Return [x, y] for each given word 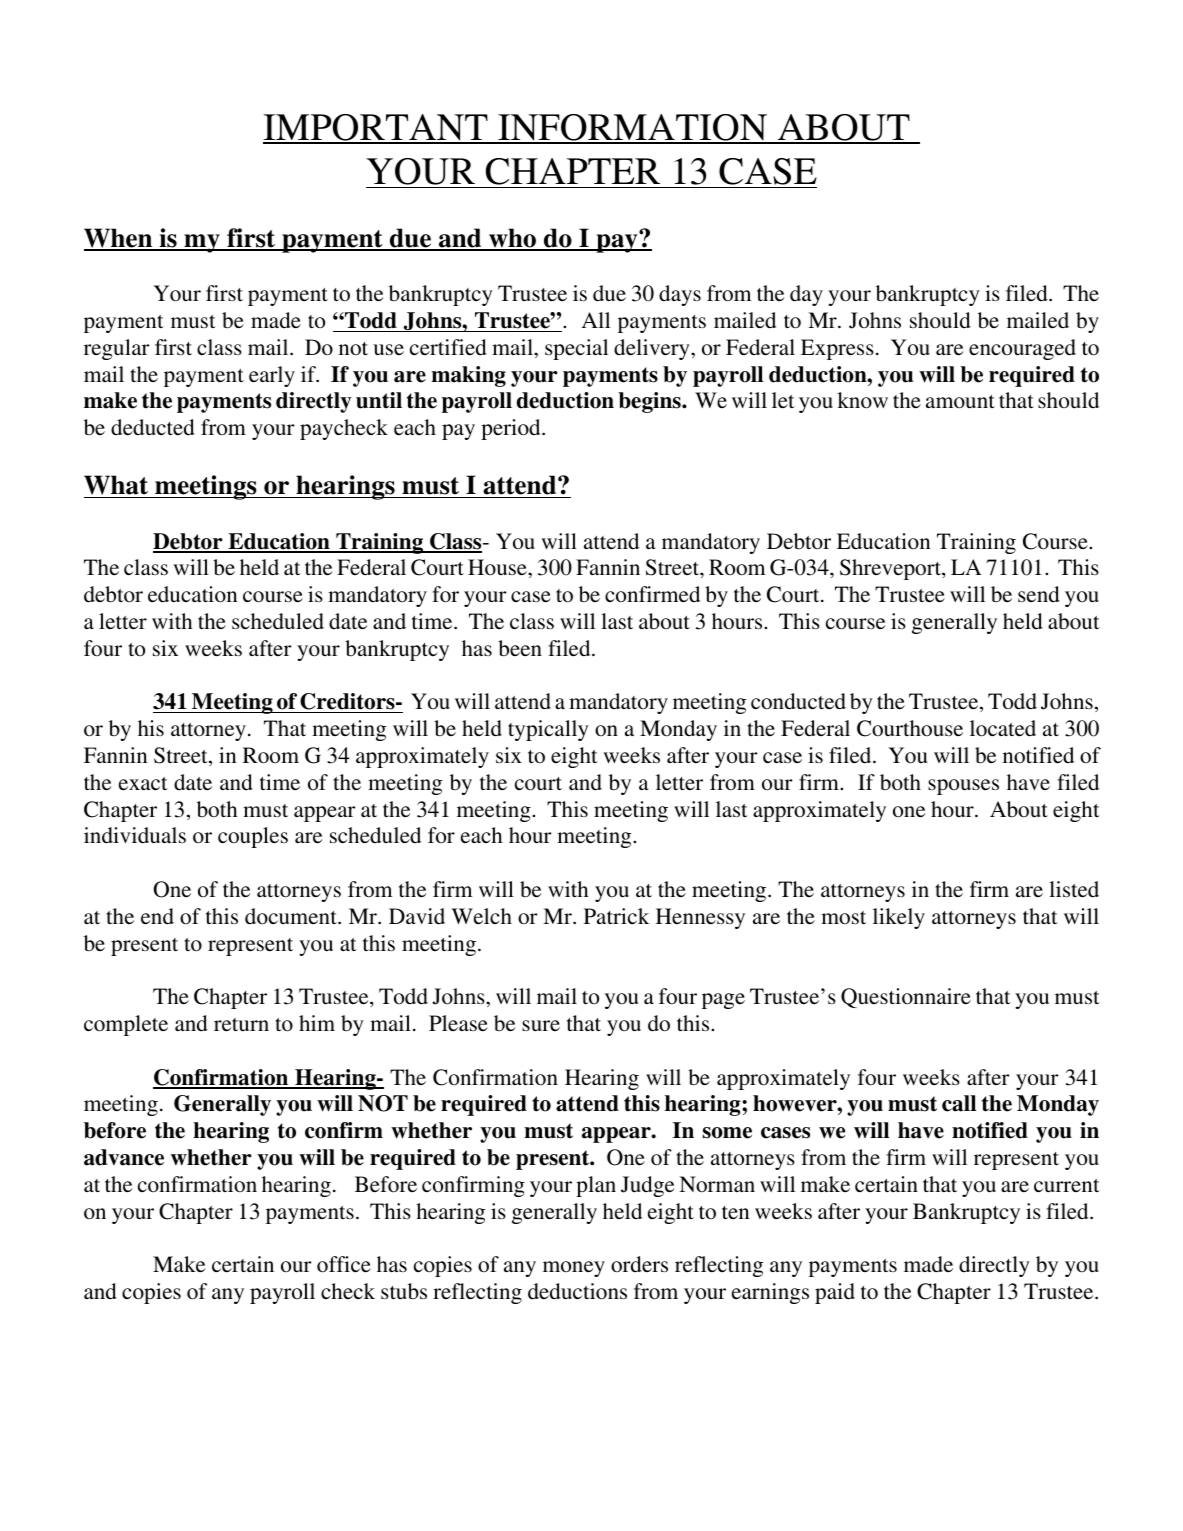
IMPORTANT [376, 128]
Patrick [616, 916]
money [574, 1269]
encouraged [1022, 349]
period [512, 429]
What [117, 486]
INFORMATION [633, 128]
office [344, 1264]
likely [899, 918]
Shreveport [891, 569]
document [292, 916]
